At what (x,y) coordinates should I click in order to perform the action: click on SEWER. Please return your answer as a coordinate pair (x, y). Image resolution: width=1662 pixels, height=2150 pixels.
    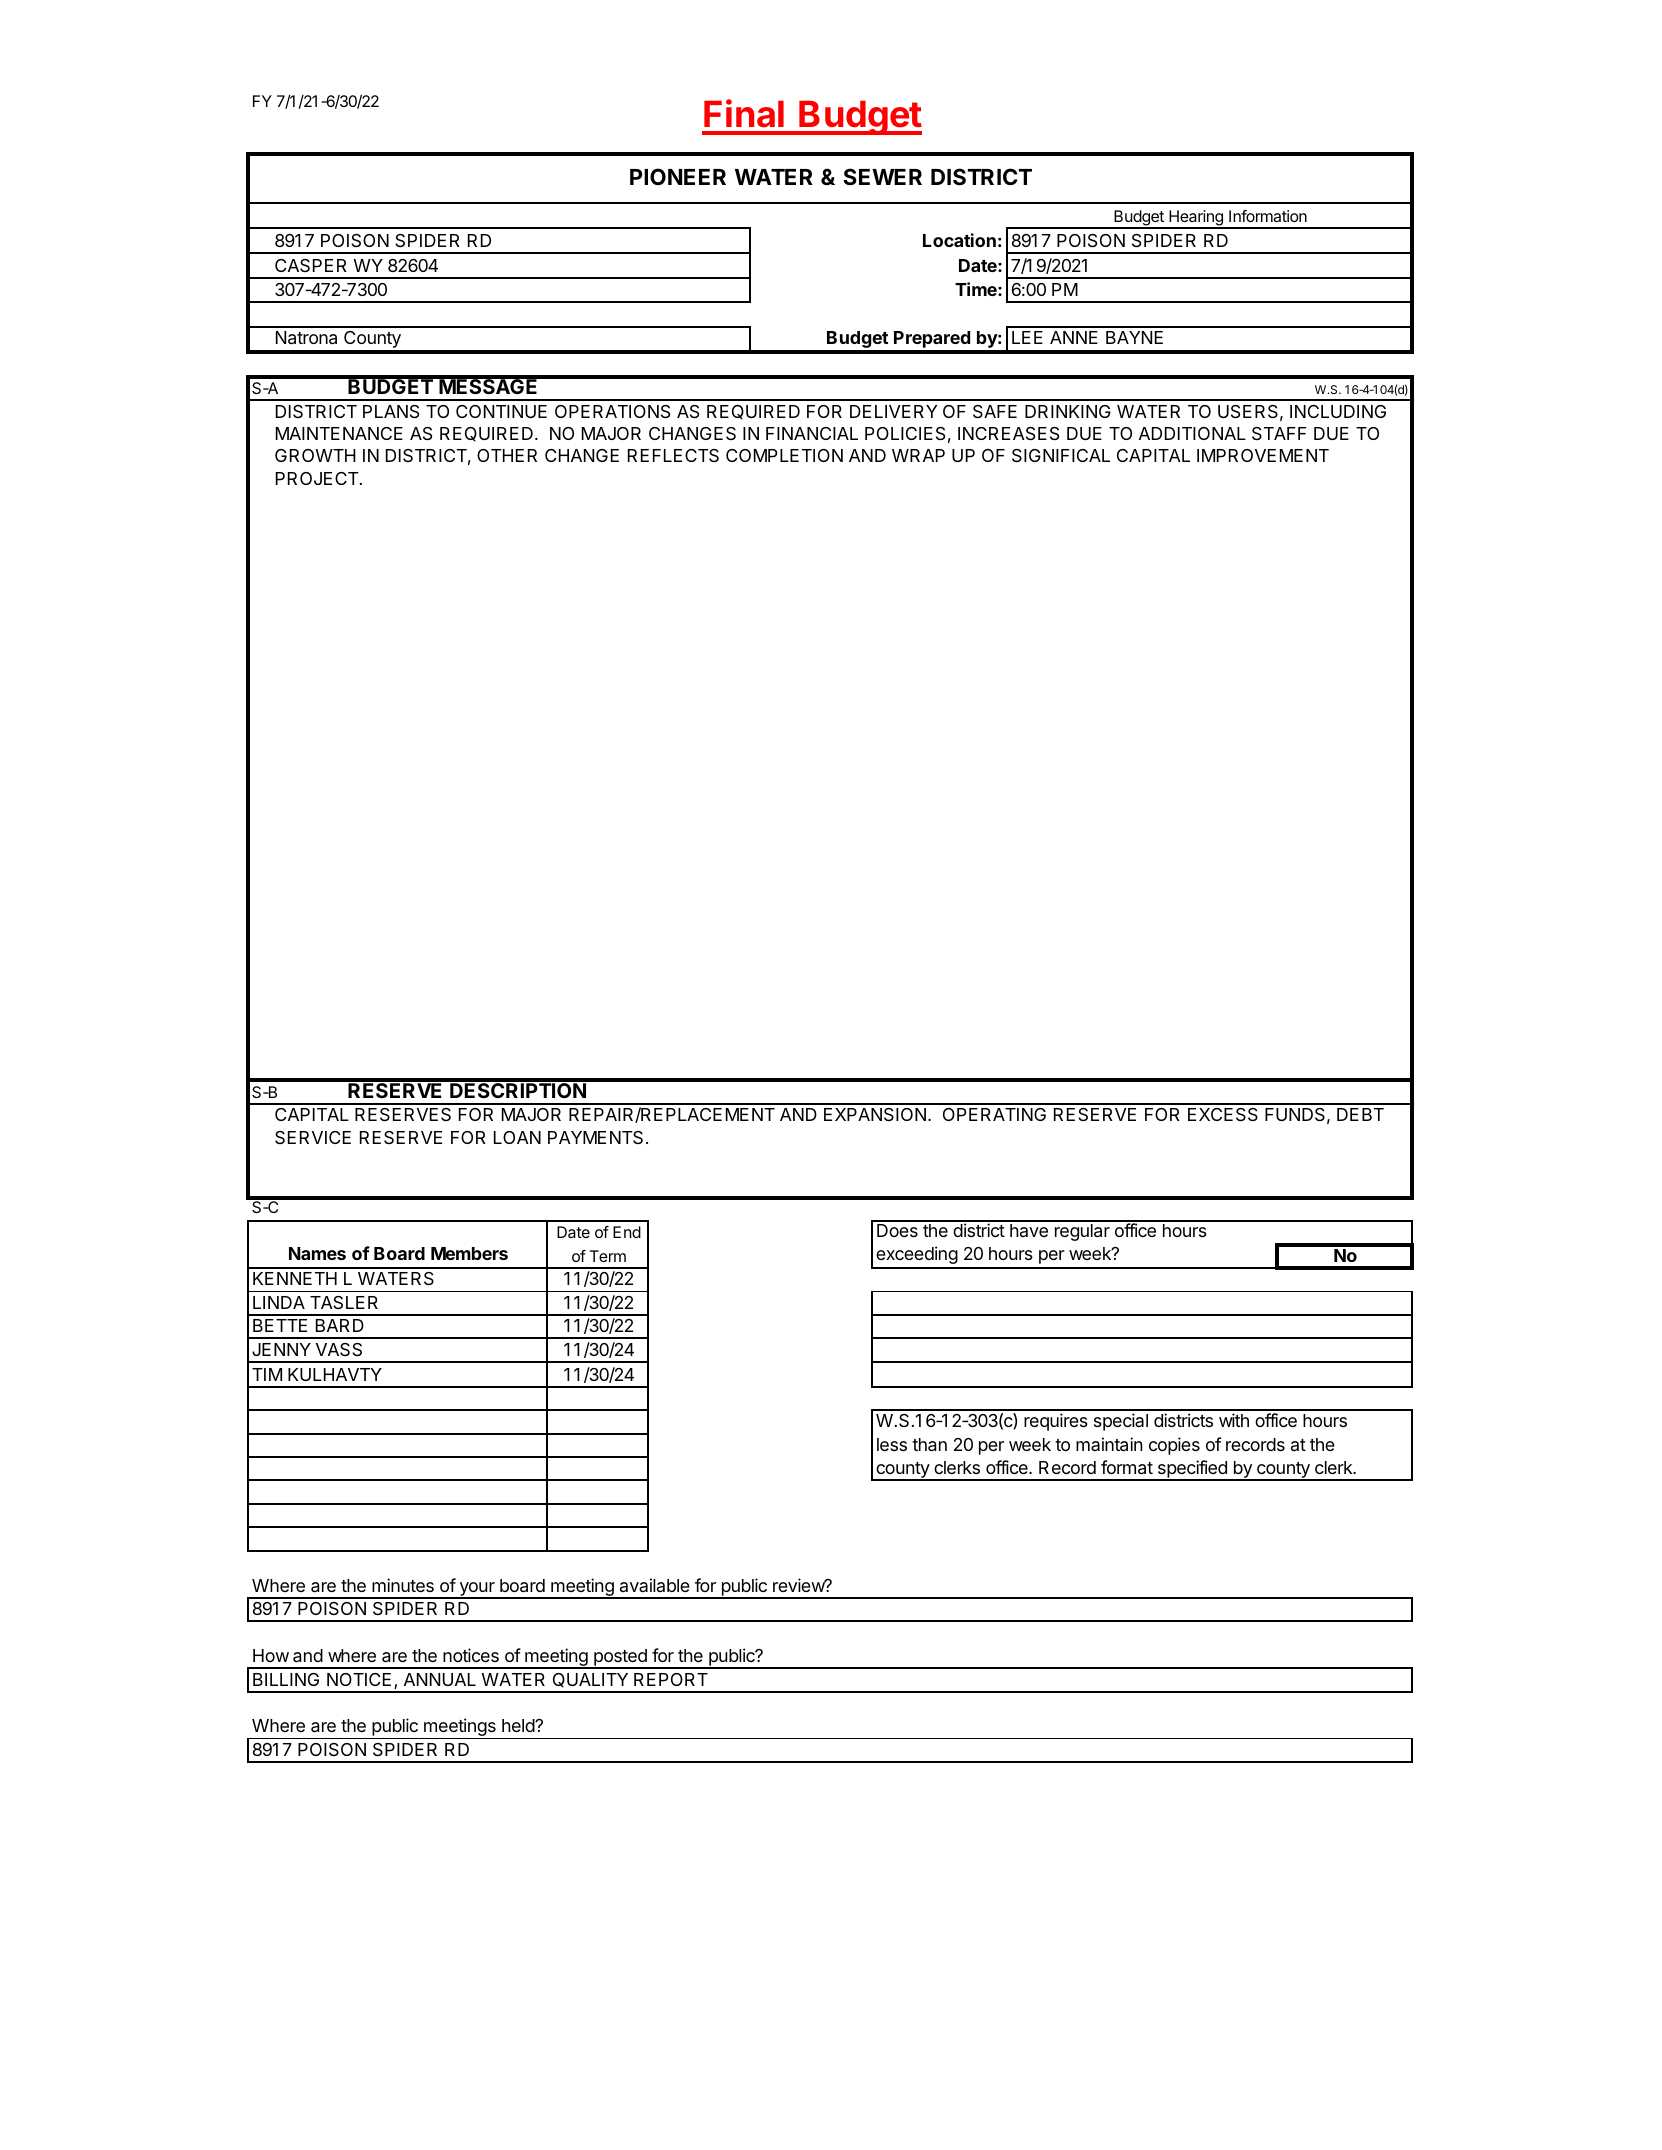
    Looking at the image, I should click on (882, 176).
